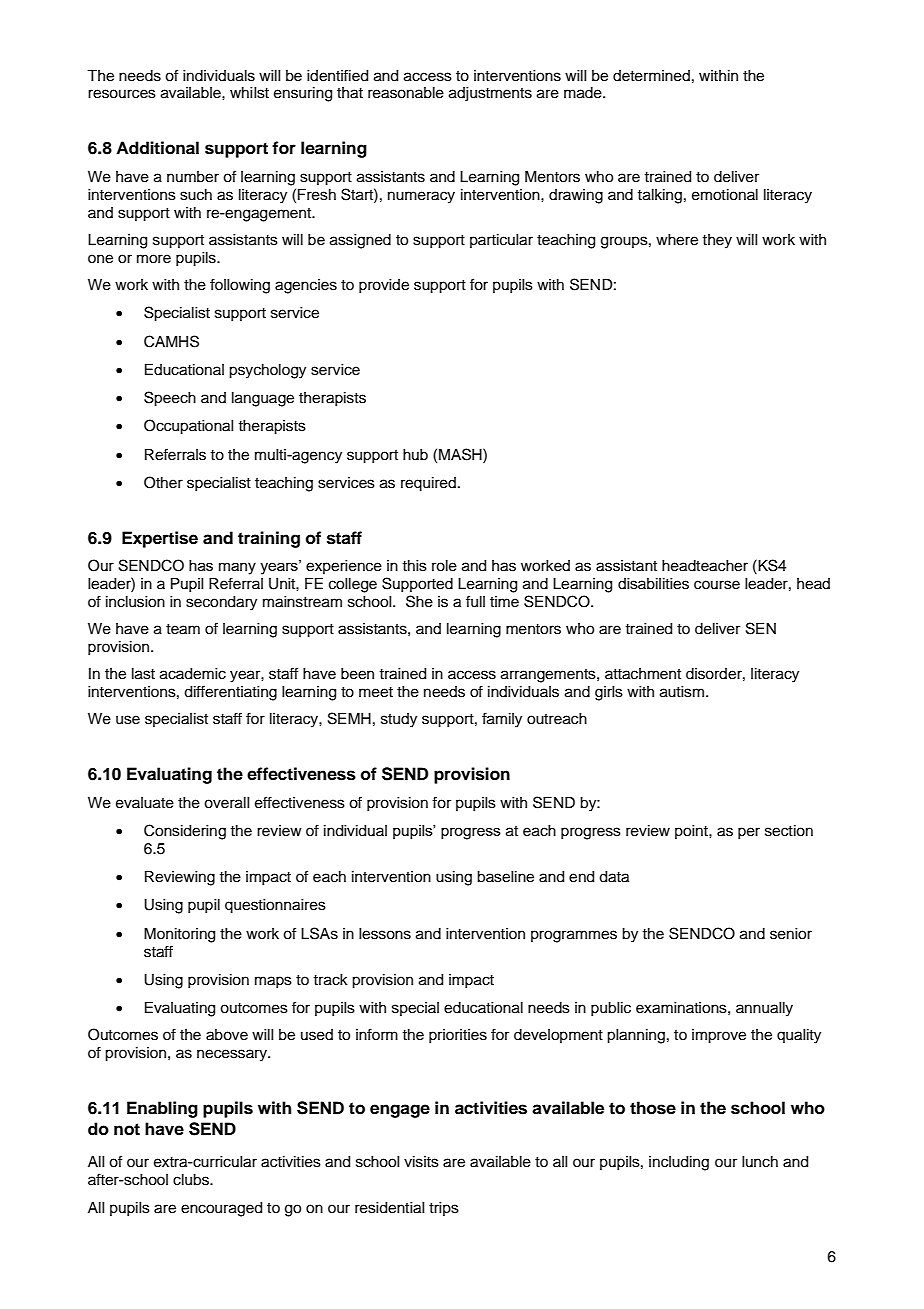  I want to click on clubs, so click(192, 1180).
